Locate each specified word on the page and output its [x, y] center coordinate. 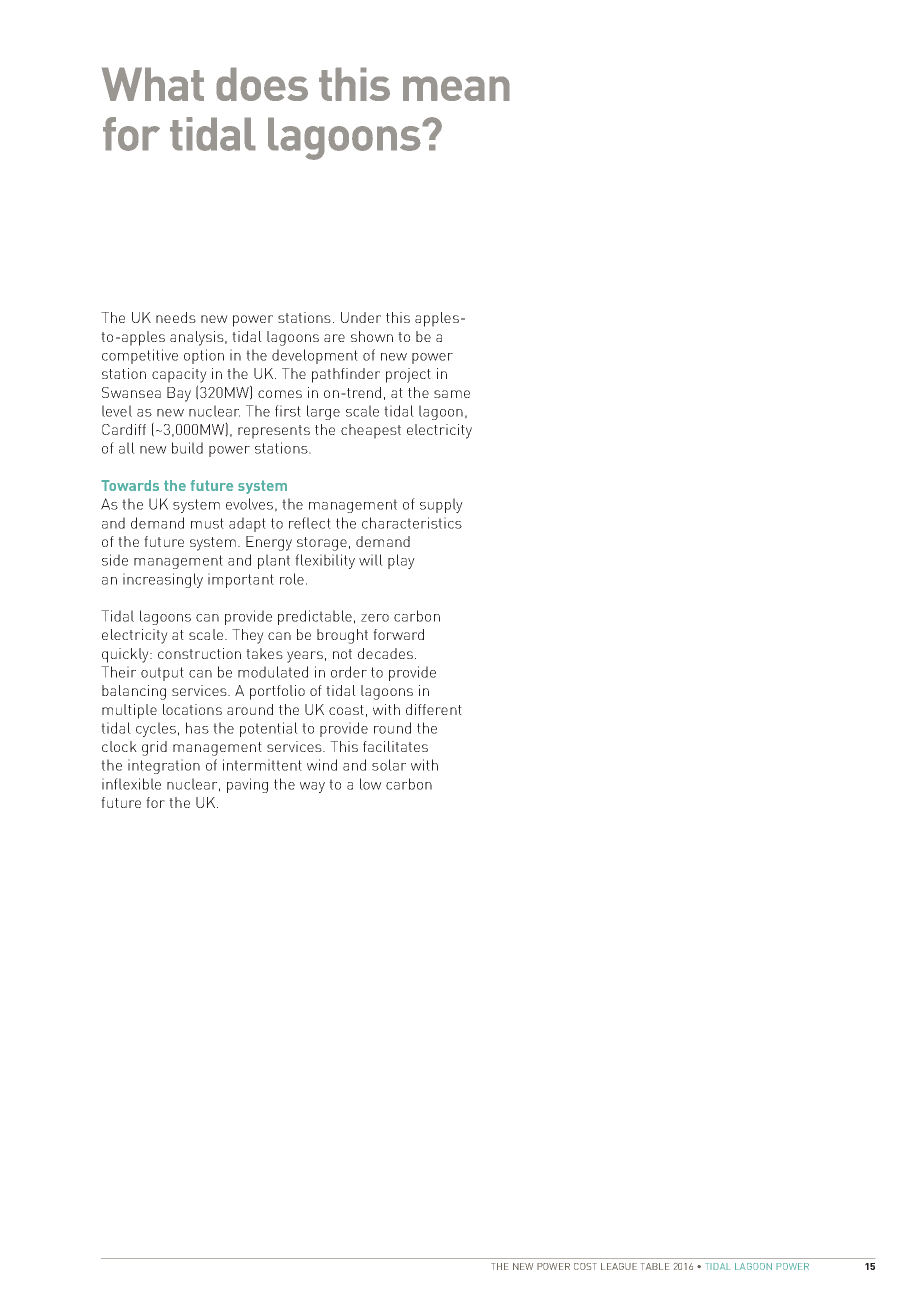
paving [247, 785]
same [452, 394]
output [162, 674]
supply [441, 505]
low [371, 784]
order [349, 672]
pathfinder [346, 375]
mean [456, 88]
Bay [179, 394]
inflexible [131, 784]
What [153, 84]
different [434, 709]
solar [389, 765]
